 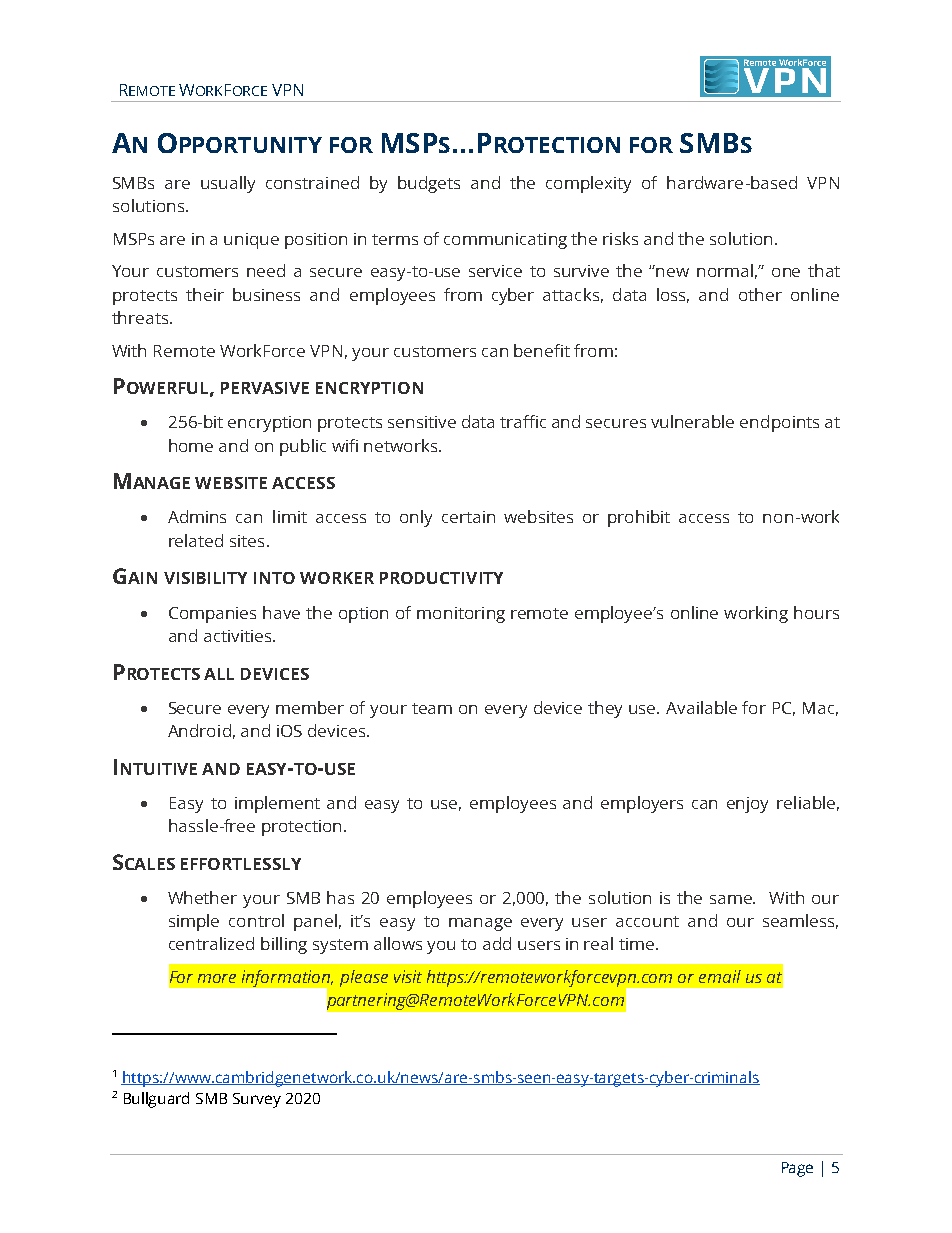 What do you see at coordinates (197, 516) in the screenshot?
I see `Admins` at bounding box center [197, 516].
